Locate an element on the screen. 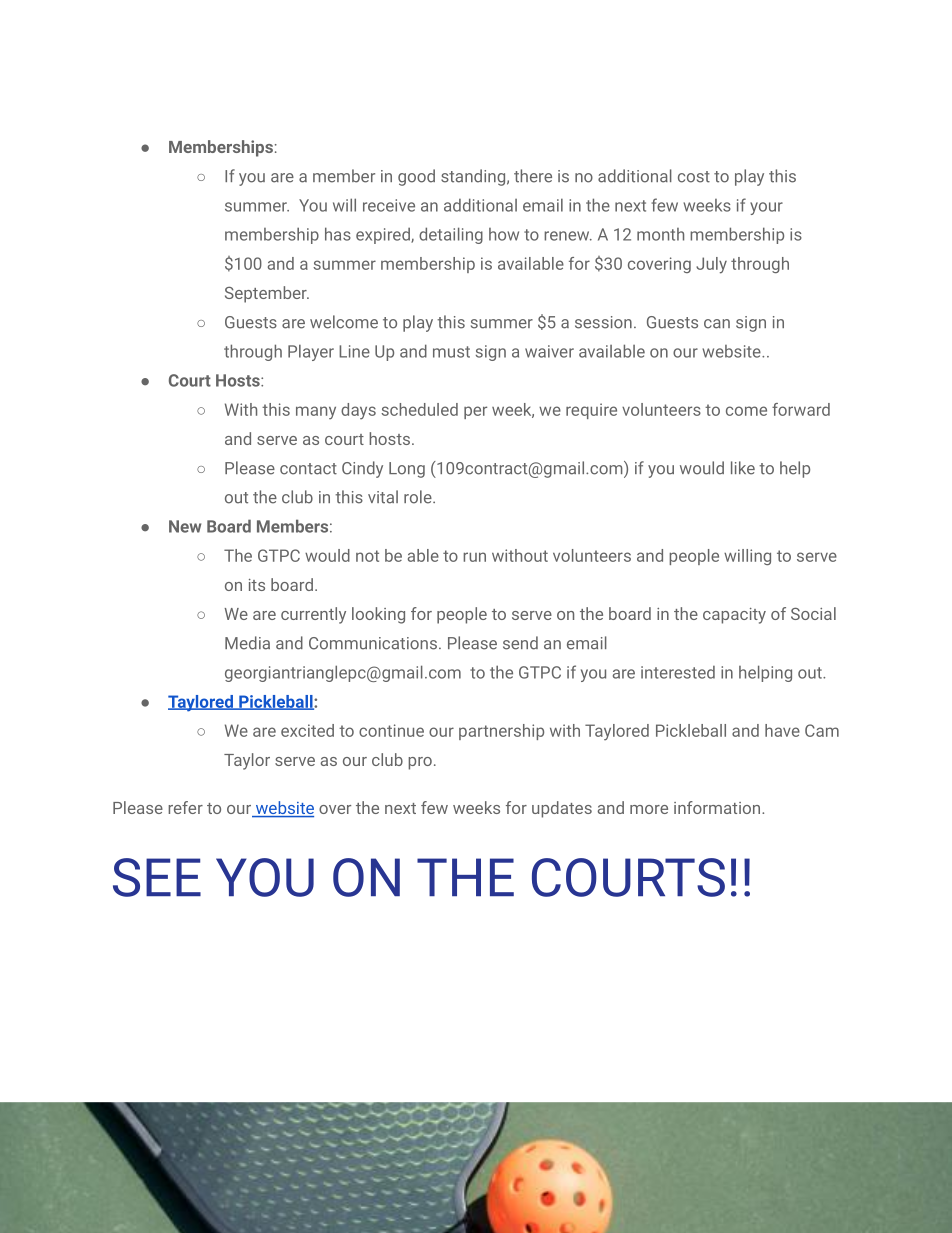  its is located at coordinates (257, 585).
